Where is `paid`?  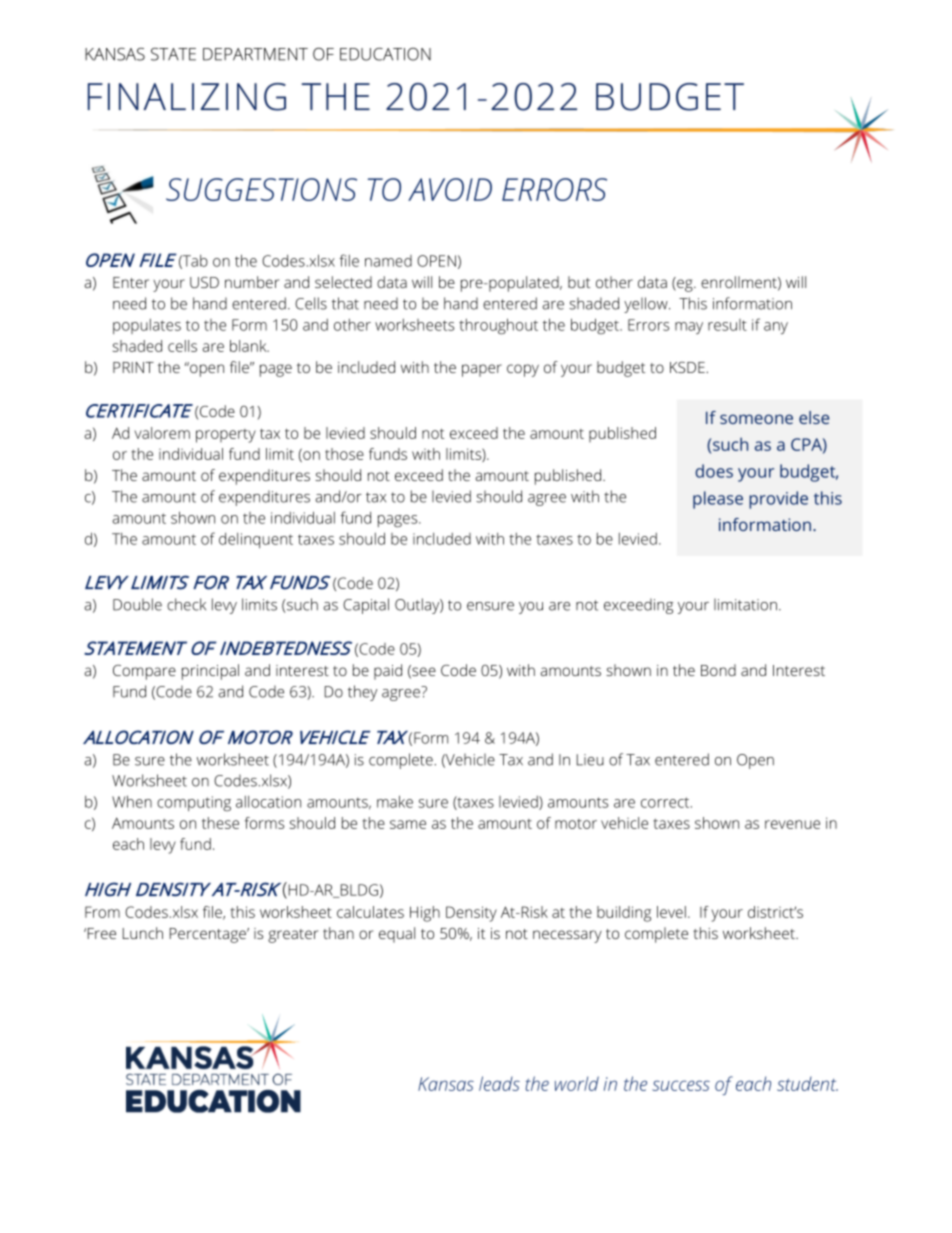 paid is located at coordinates (388, 672).
